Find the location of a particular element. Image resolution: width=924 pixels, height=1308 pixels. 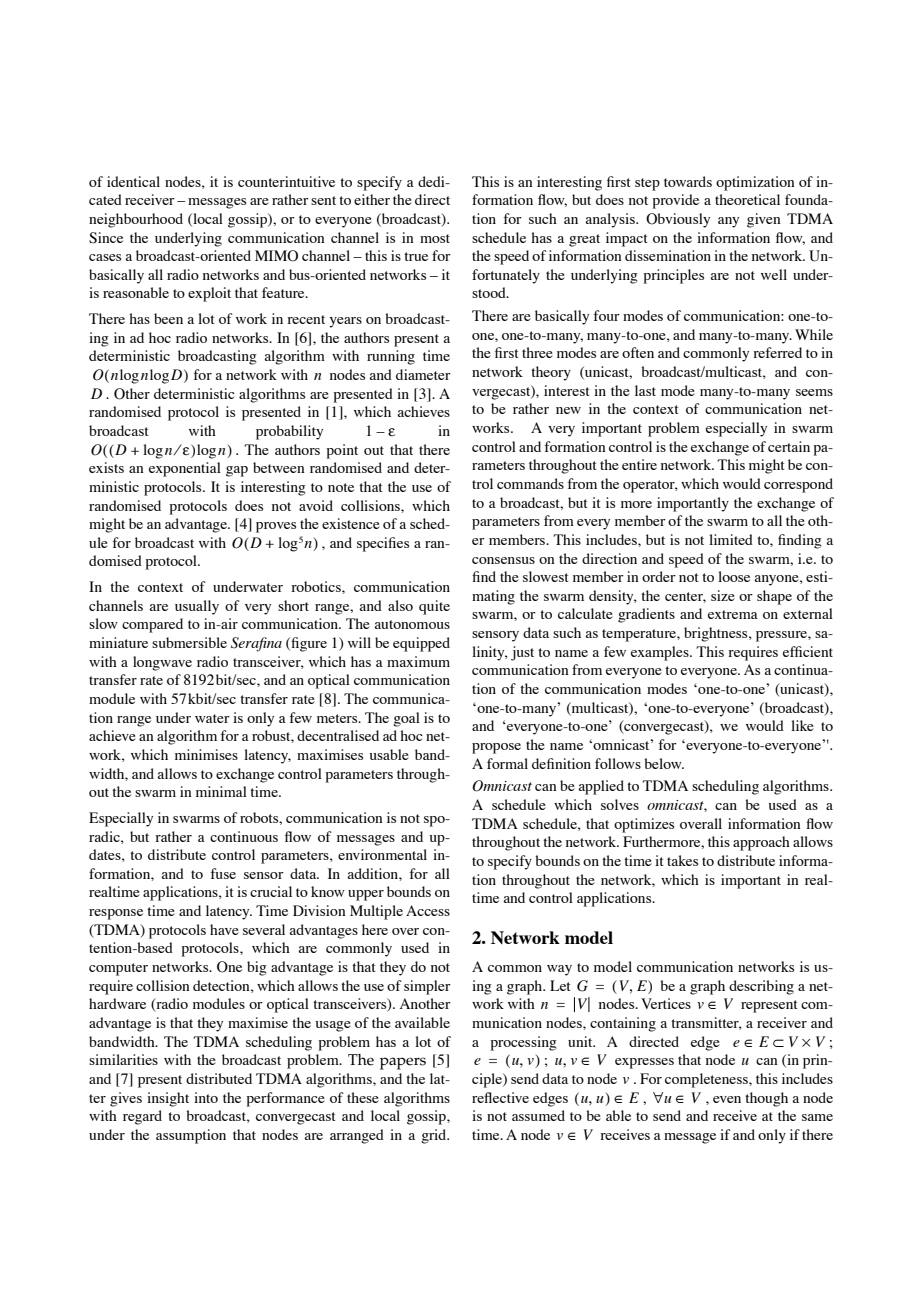

most is located at coordinates (435, 238).
